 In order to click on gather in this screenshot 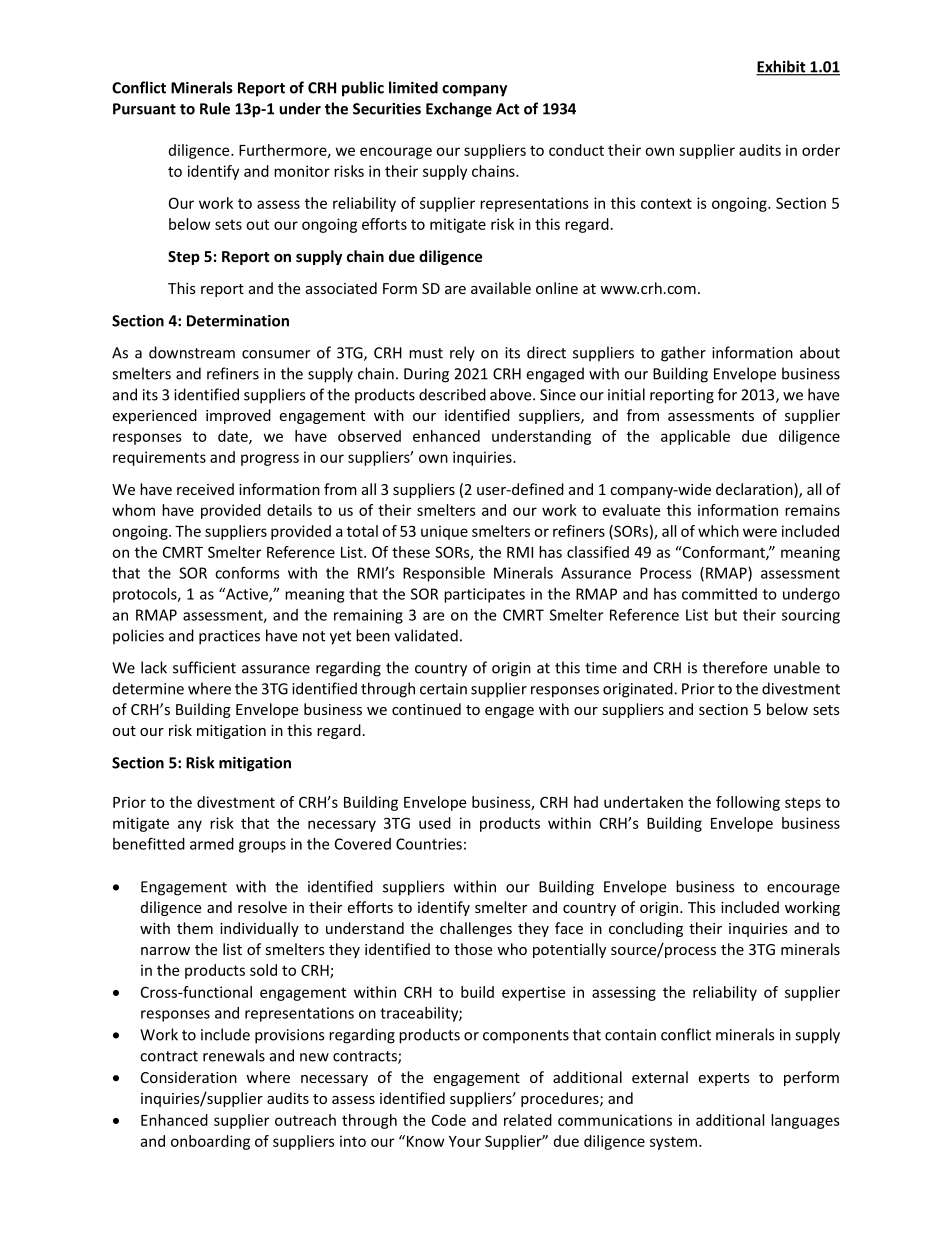, I will do `click(683, 354)`.
